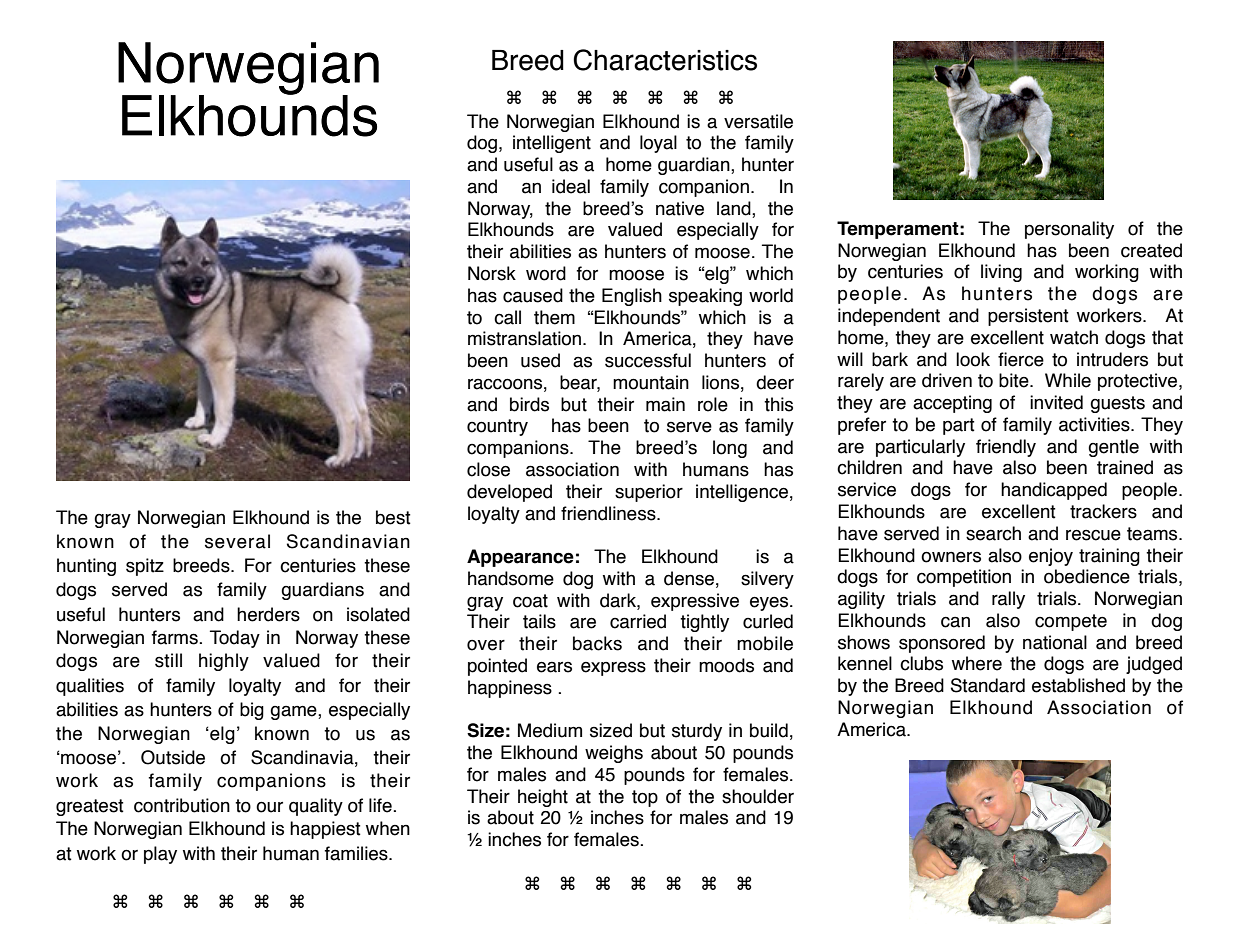 This page has width=1233, height=952. Describe the element at coordinates (665, 60) in the page. I see `Characteristics` at that location.
